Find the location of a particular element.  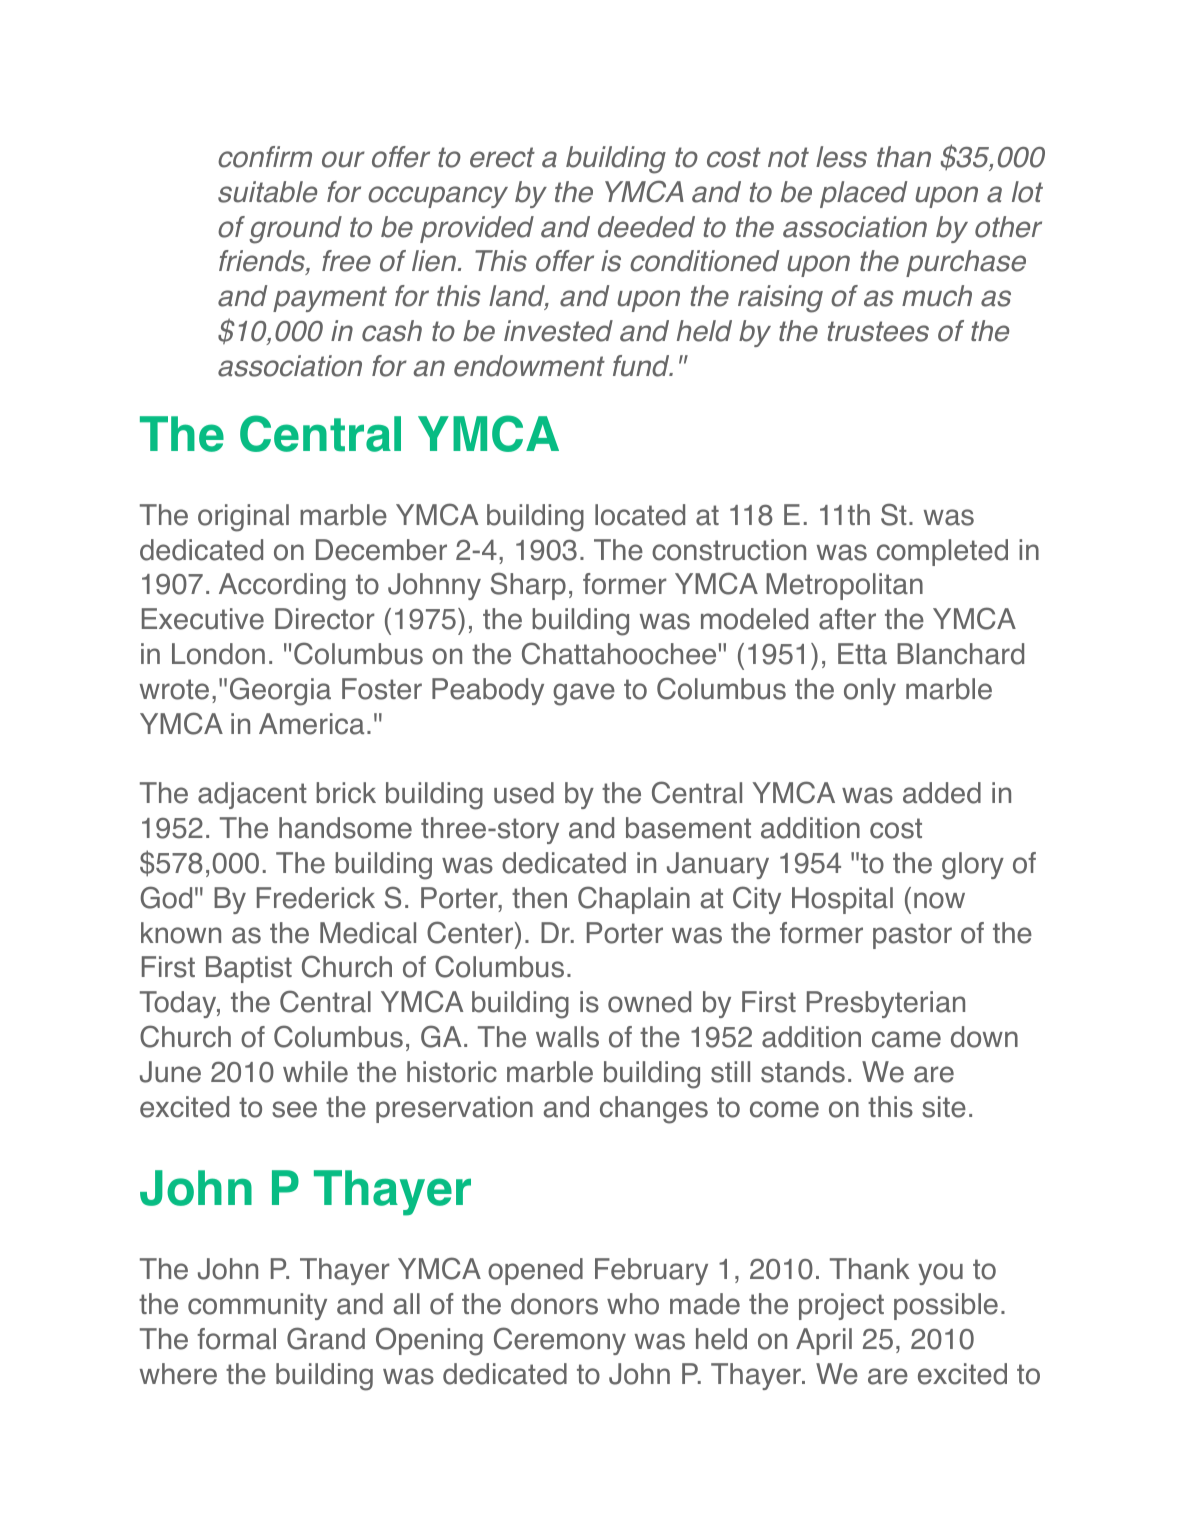

completed is located at coordinates (942, 552).
